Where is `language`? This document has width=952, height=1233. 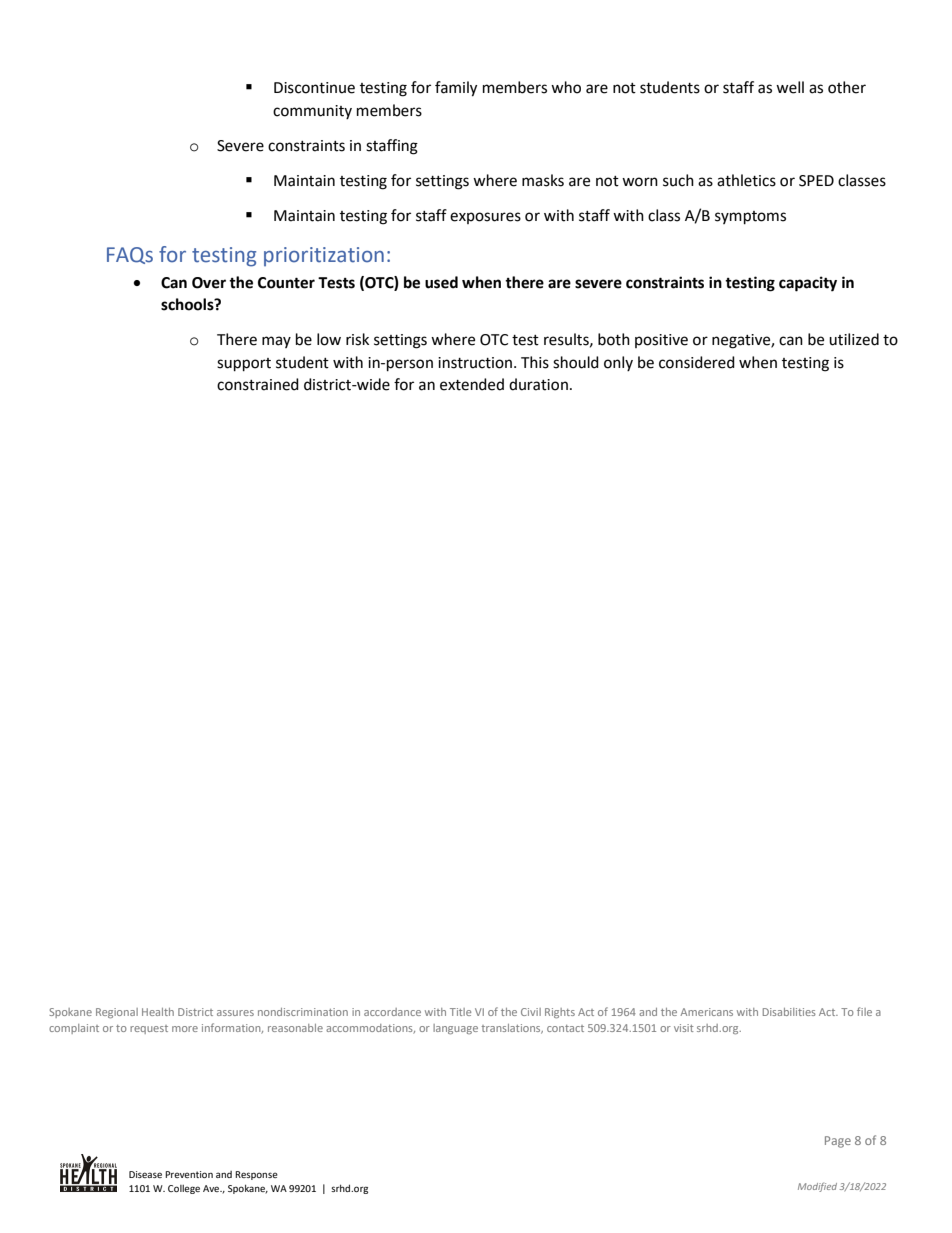
language is located at coordinates (455, 1029).
